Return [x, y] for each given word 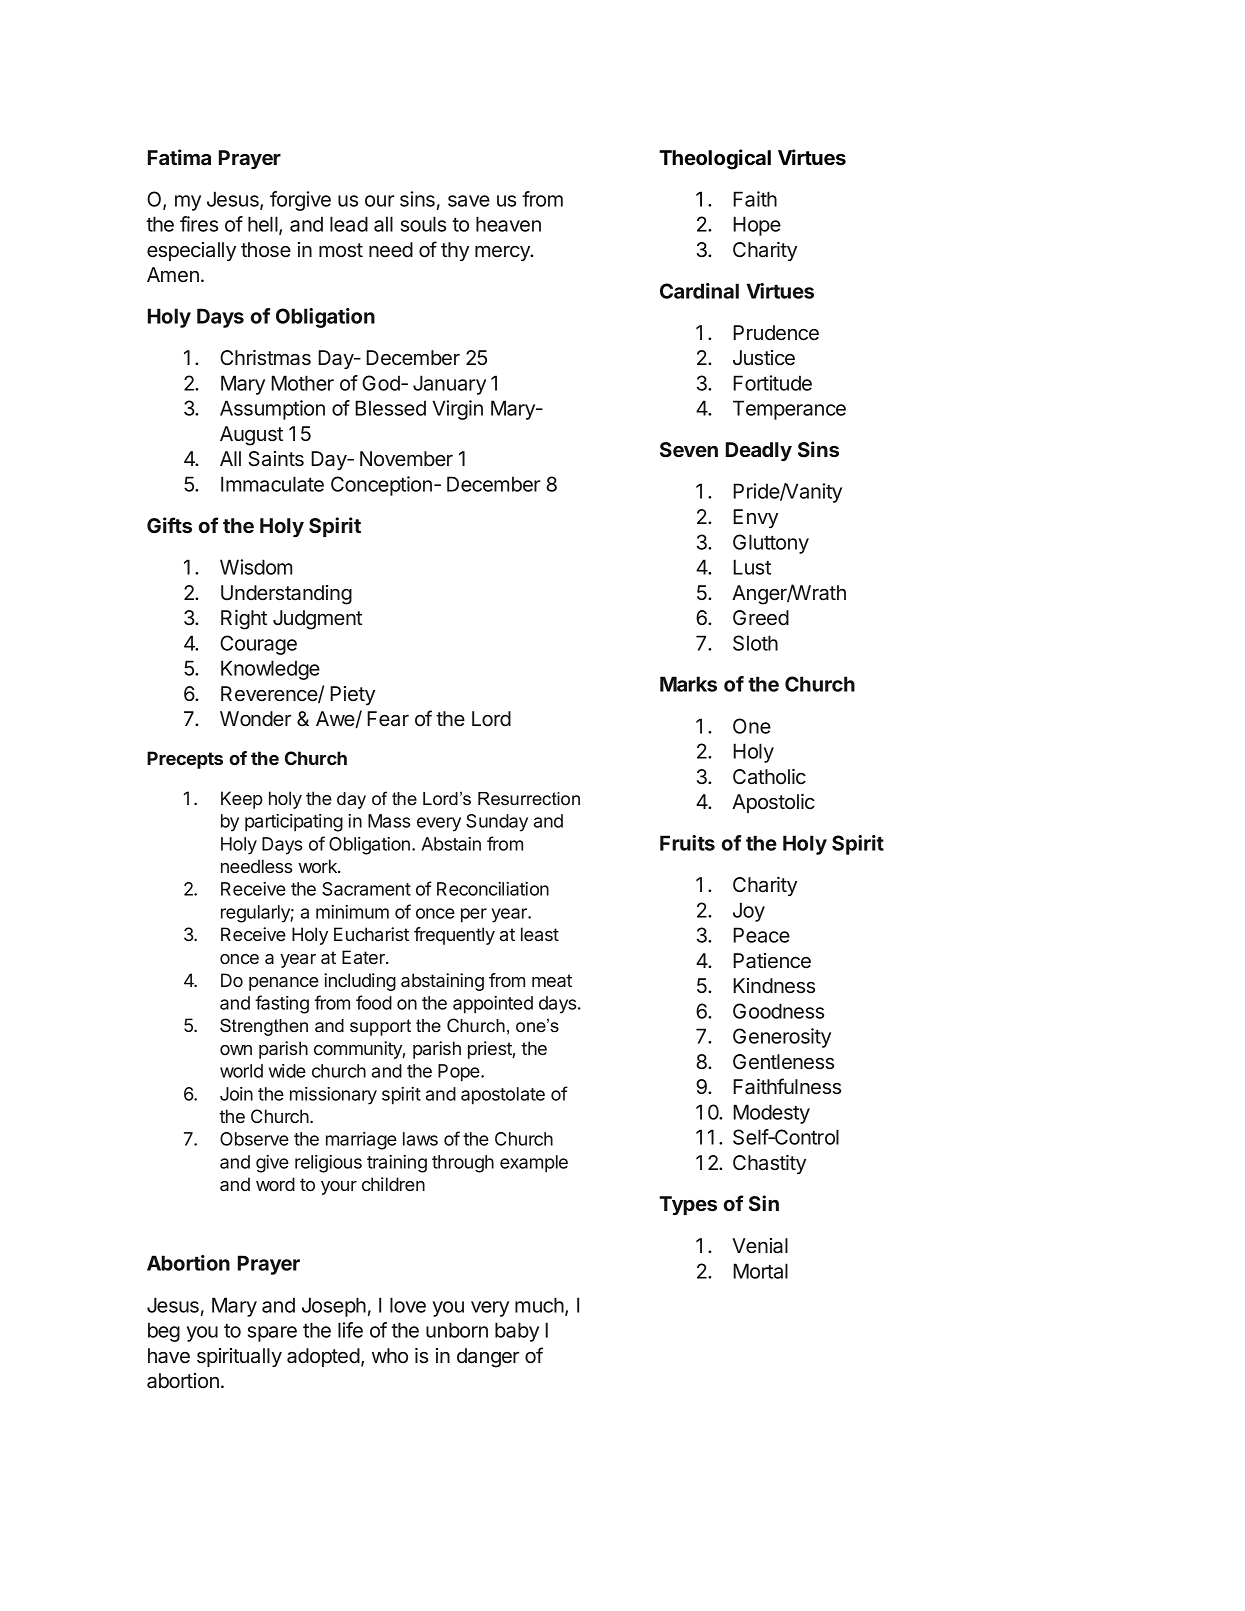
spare [272, 1334]
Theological [715, 159]
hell [264, 225]
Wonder [255, 719]
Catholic [769, 777]
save [469, 201]
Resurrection [529, 798]
